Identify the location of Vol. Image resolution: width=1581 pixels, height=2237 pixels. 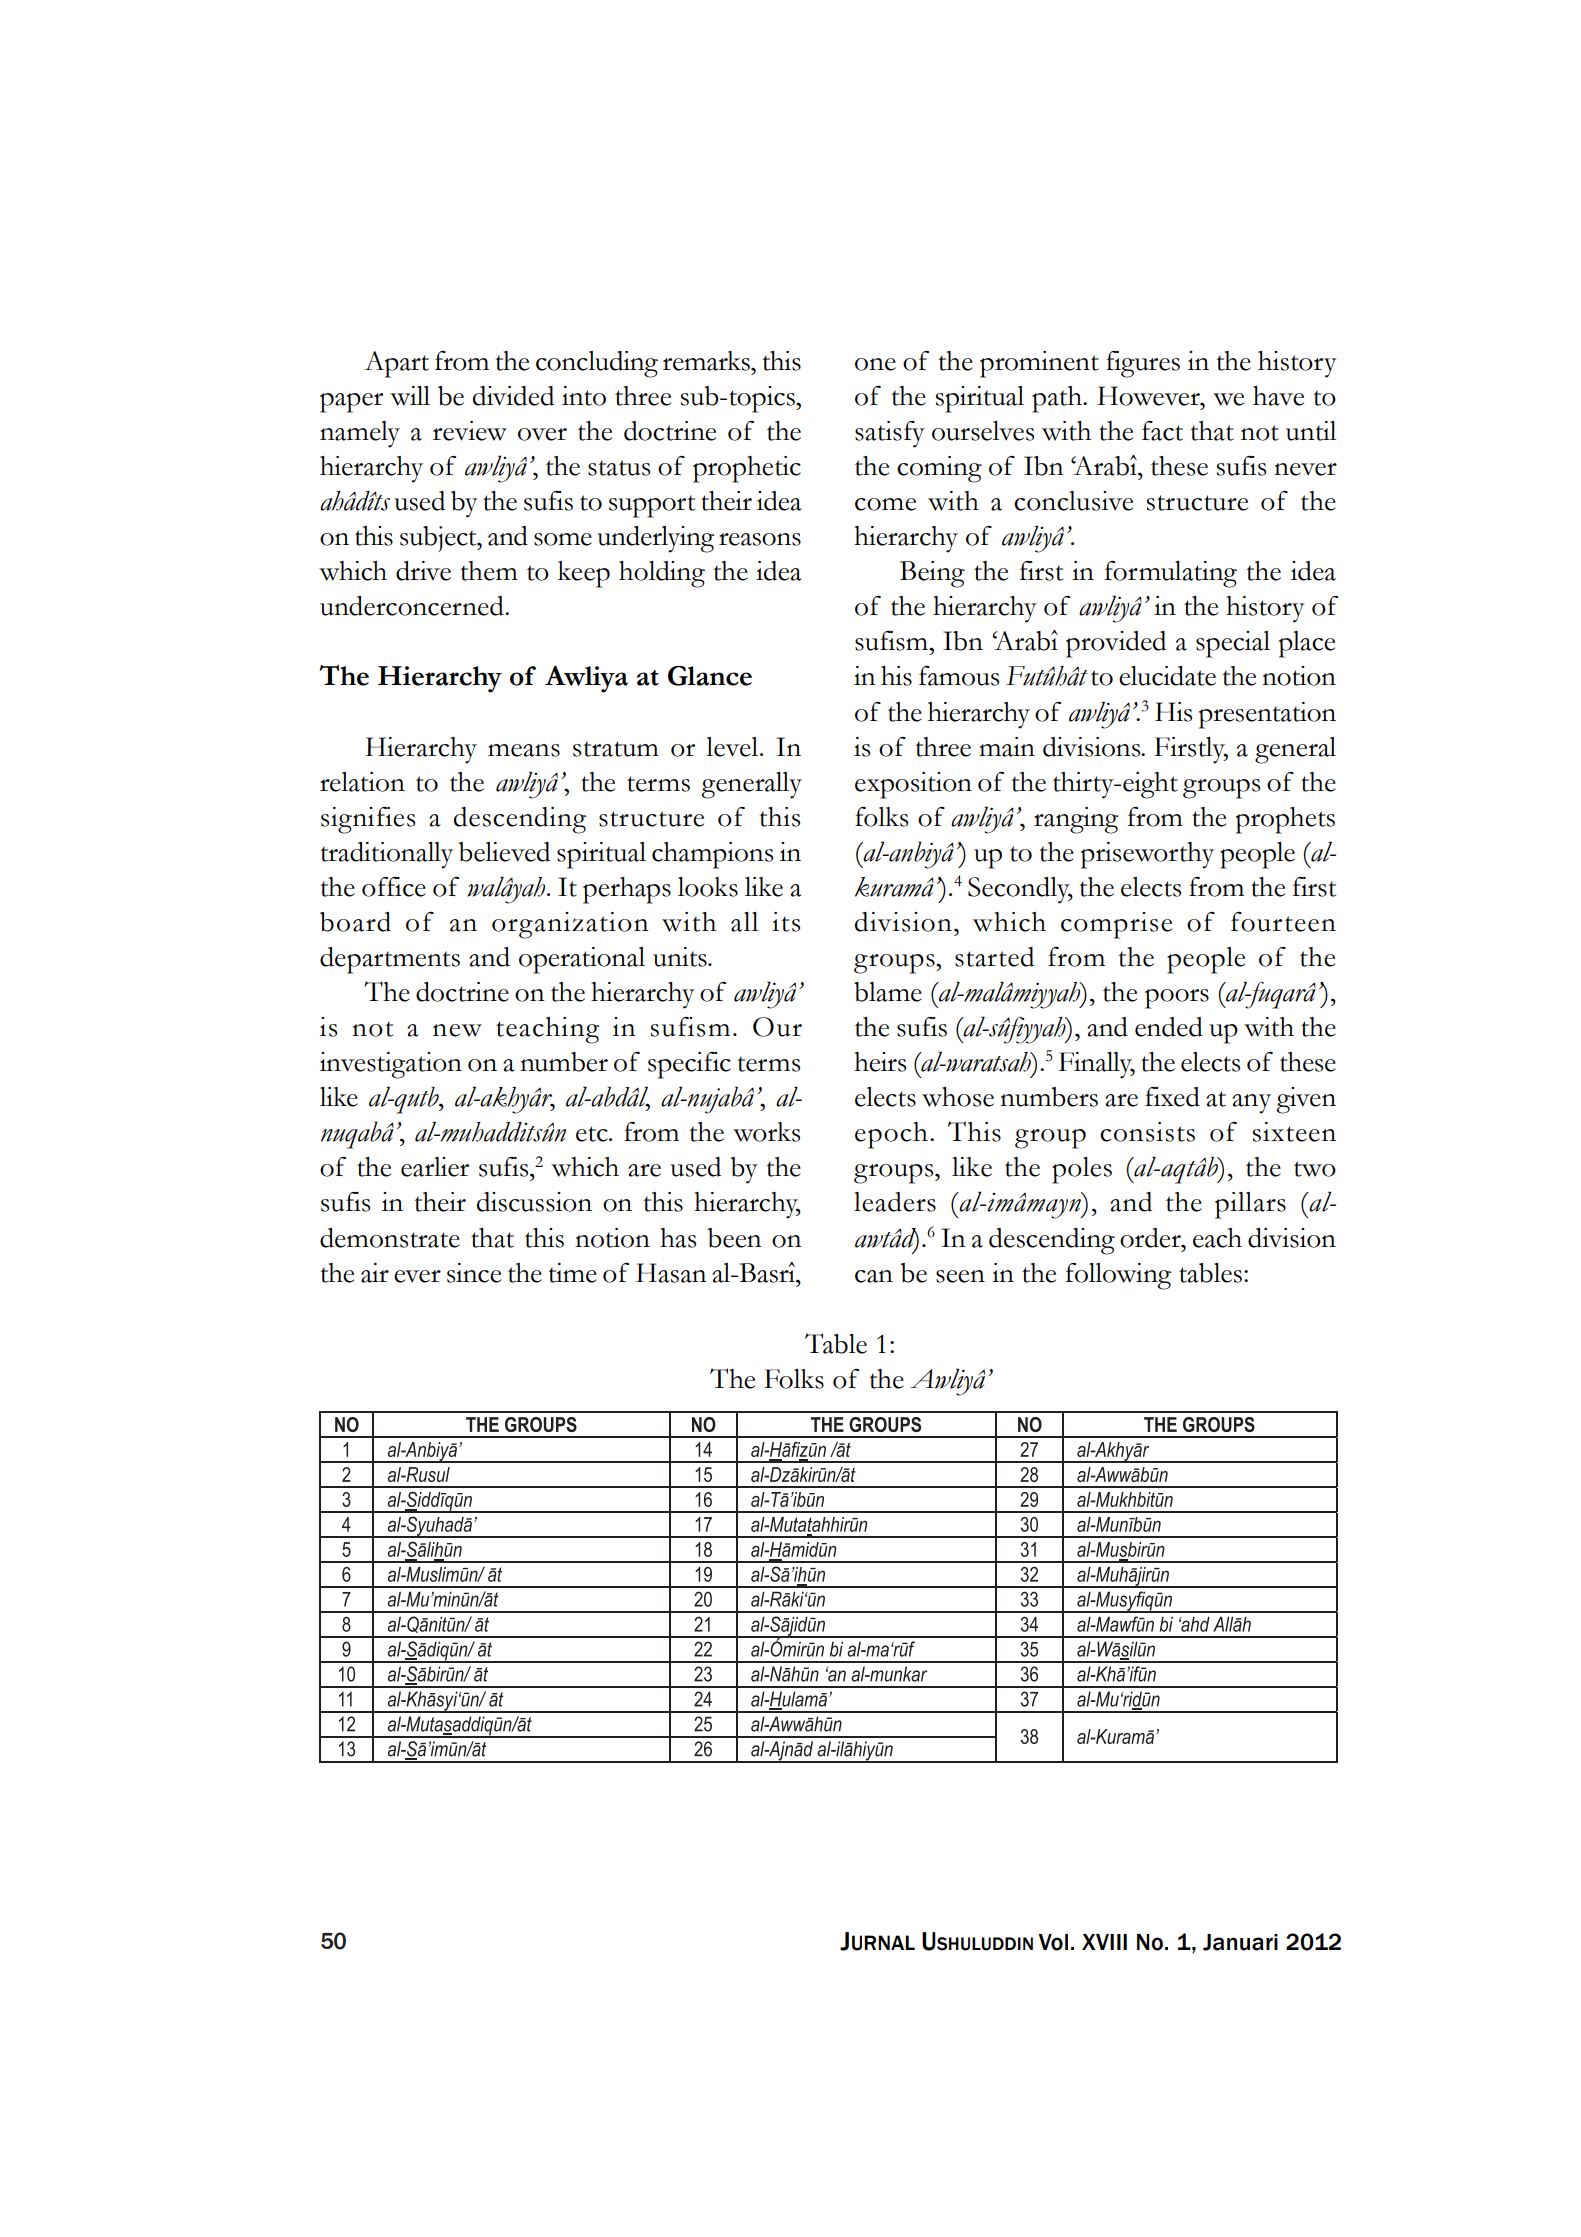
(1053, 1942).
